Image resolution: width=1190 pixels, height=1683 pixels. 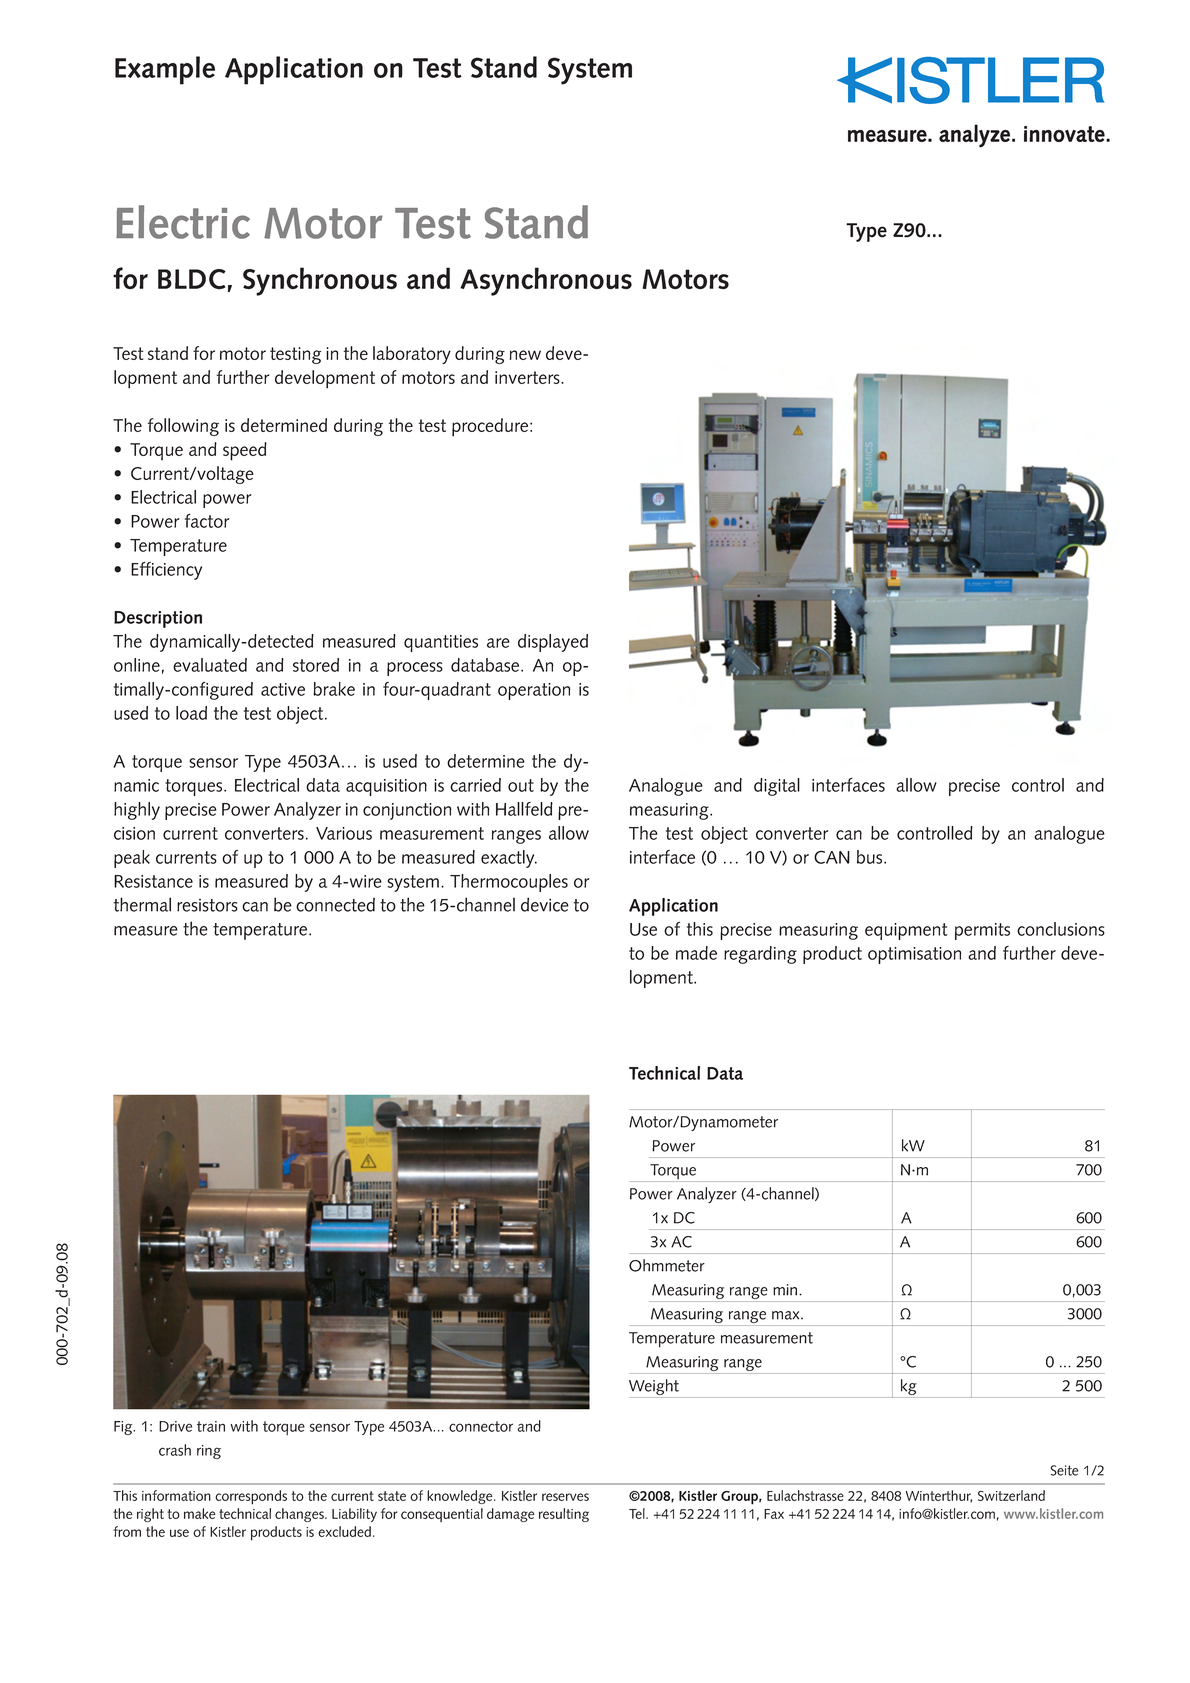 I want to click on new, so click(x=525, y=355).
